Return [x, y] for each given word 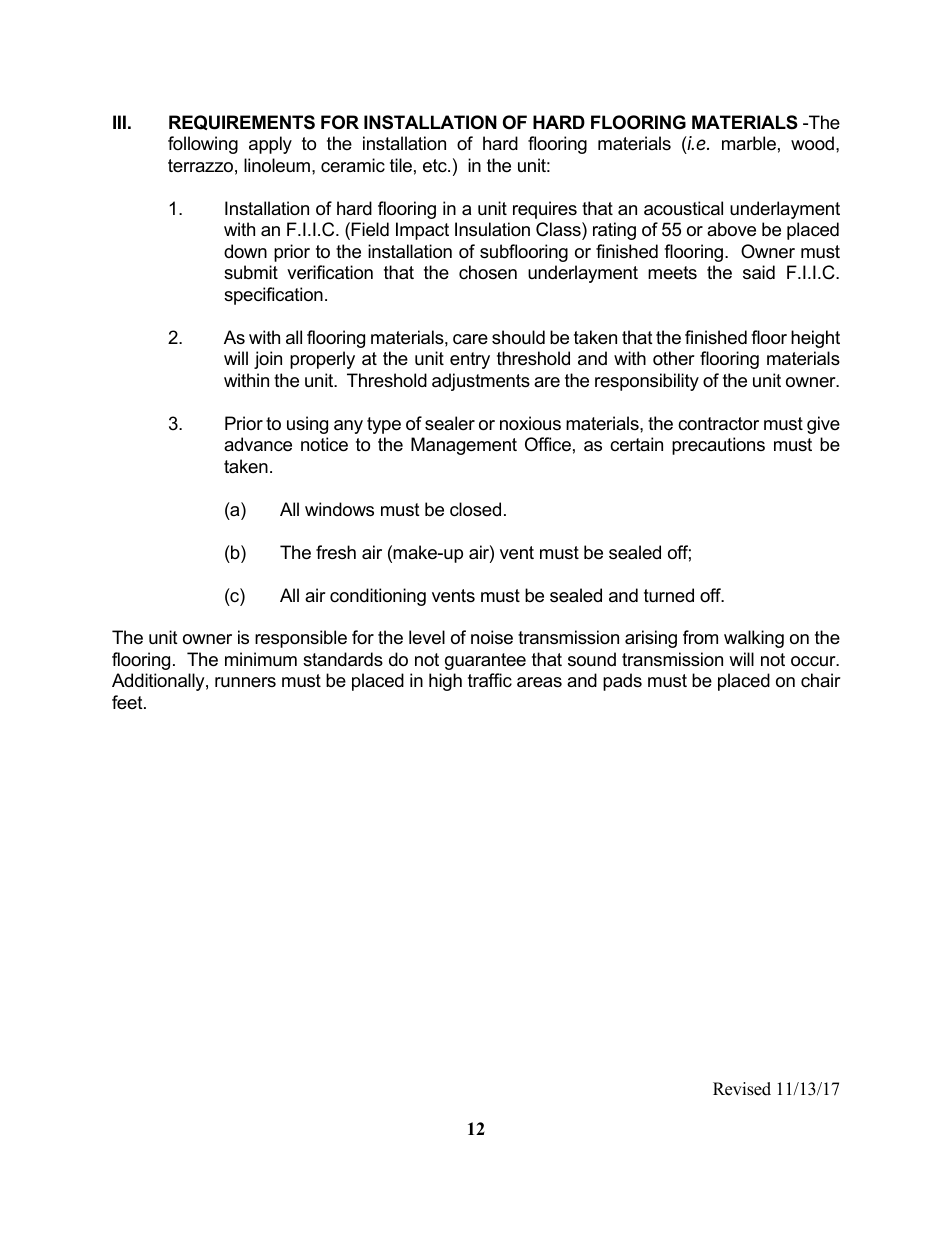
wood [812, 143]
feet [128, 702]
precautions [718, 446]
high [445, 682]
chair [821, 680]
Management [464, 446]
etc [436, 166]
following [203, 145]
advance [258, 444]
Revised [742, 1089]
